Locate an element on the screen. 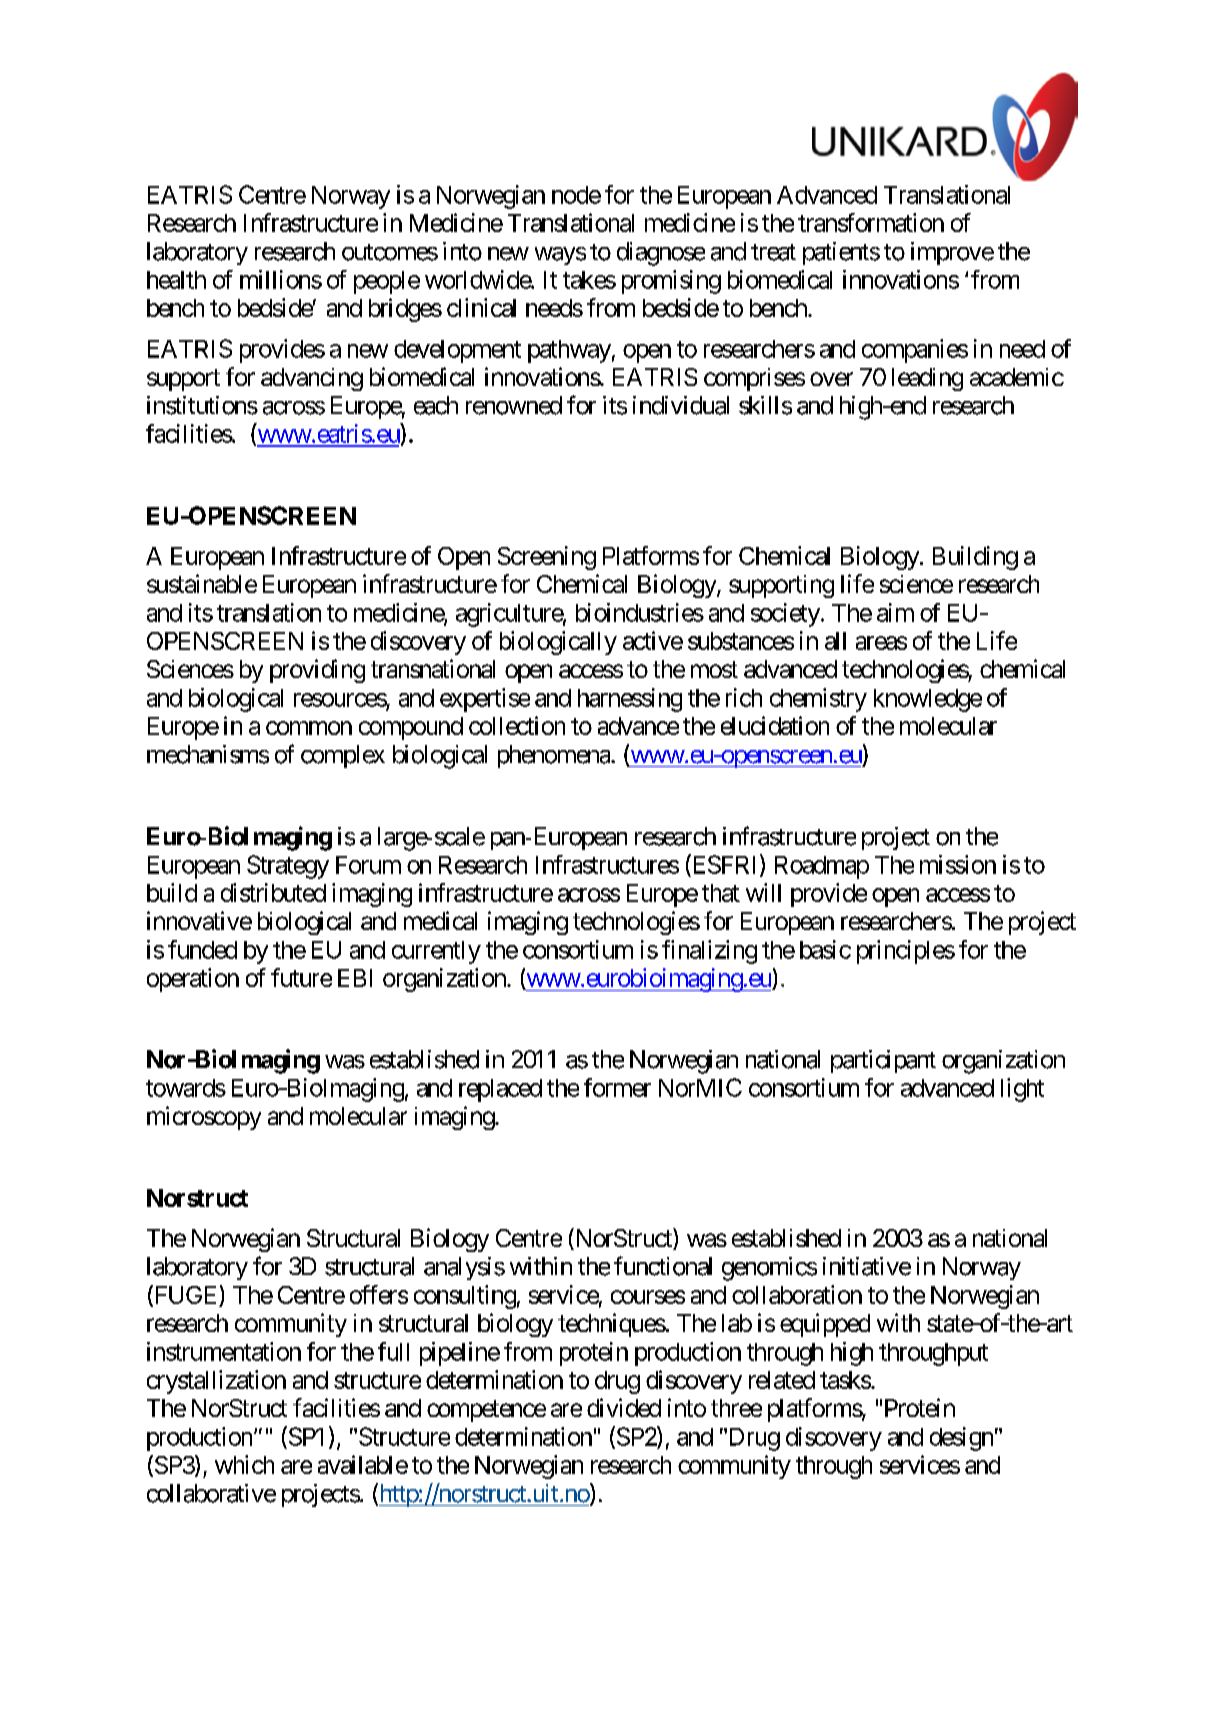 The width and height of the screenshot is (1223, 1730). promising is located at coordinates (671, 282).
